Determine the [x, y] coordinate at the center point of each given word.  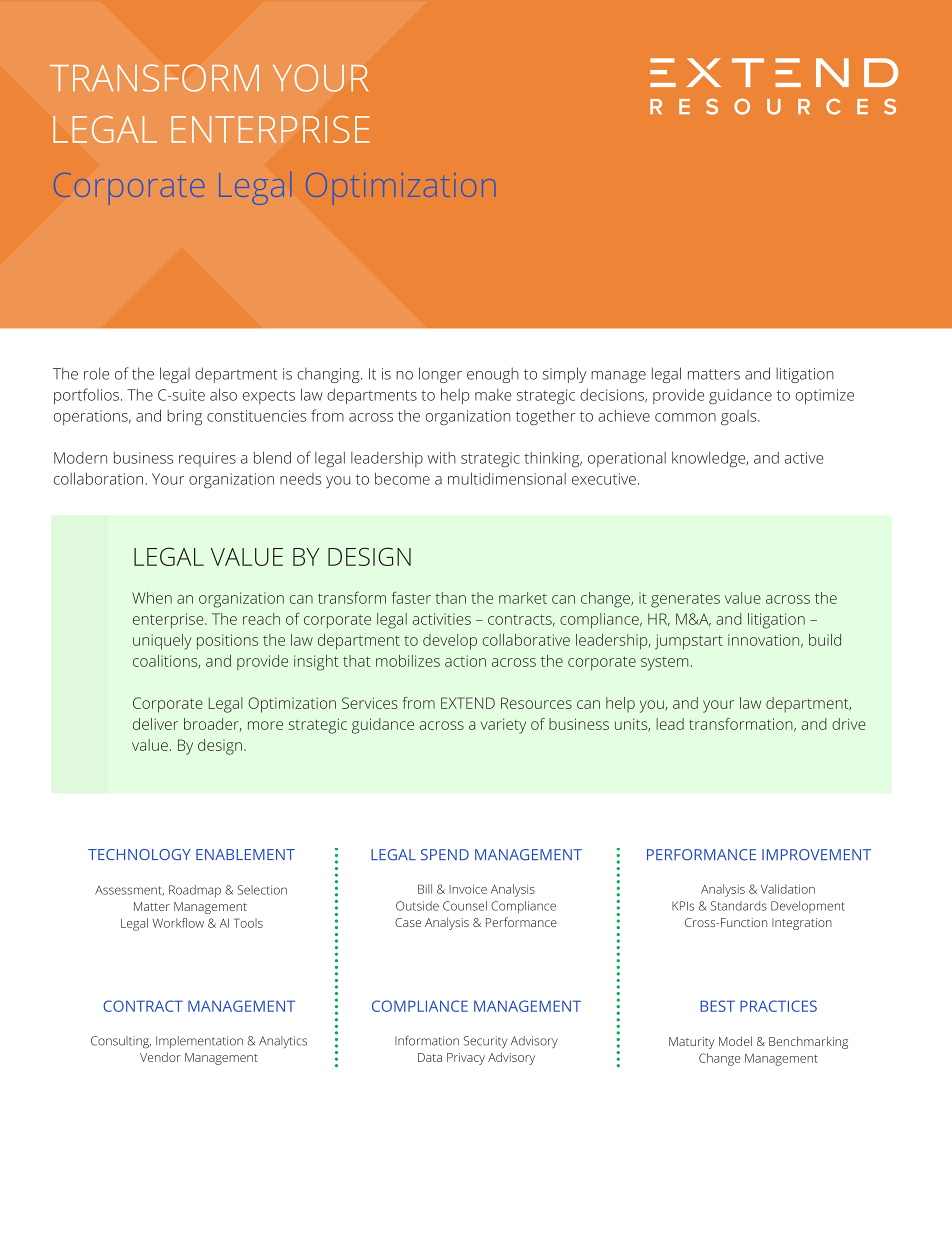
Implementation [199, 1042]
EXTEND [468, 703]
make [493, 395]
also [223, 394]
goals [740, 418]
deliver [155, 724]
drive [848, 724]
